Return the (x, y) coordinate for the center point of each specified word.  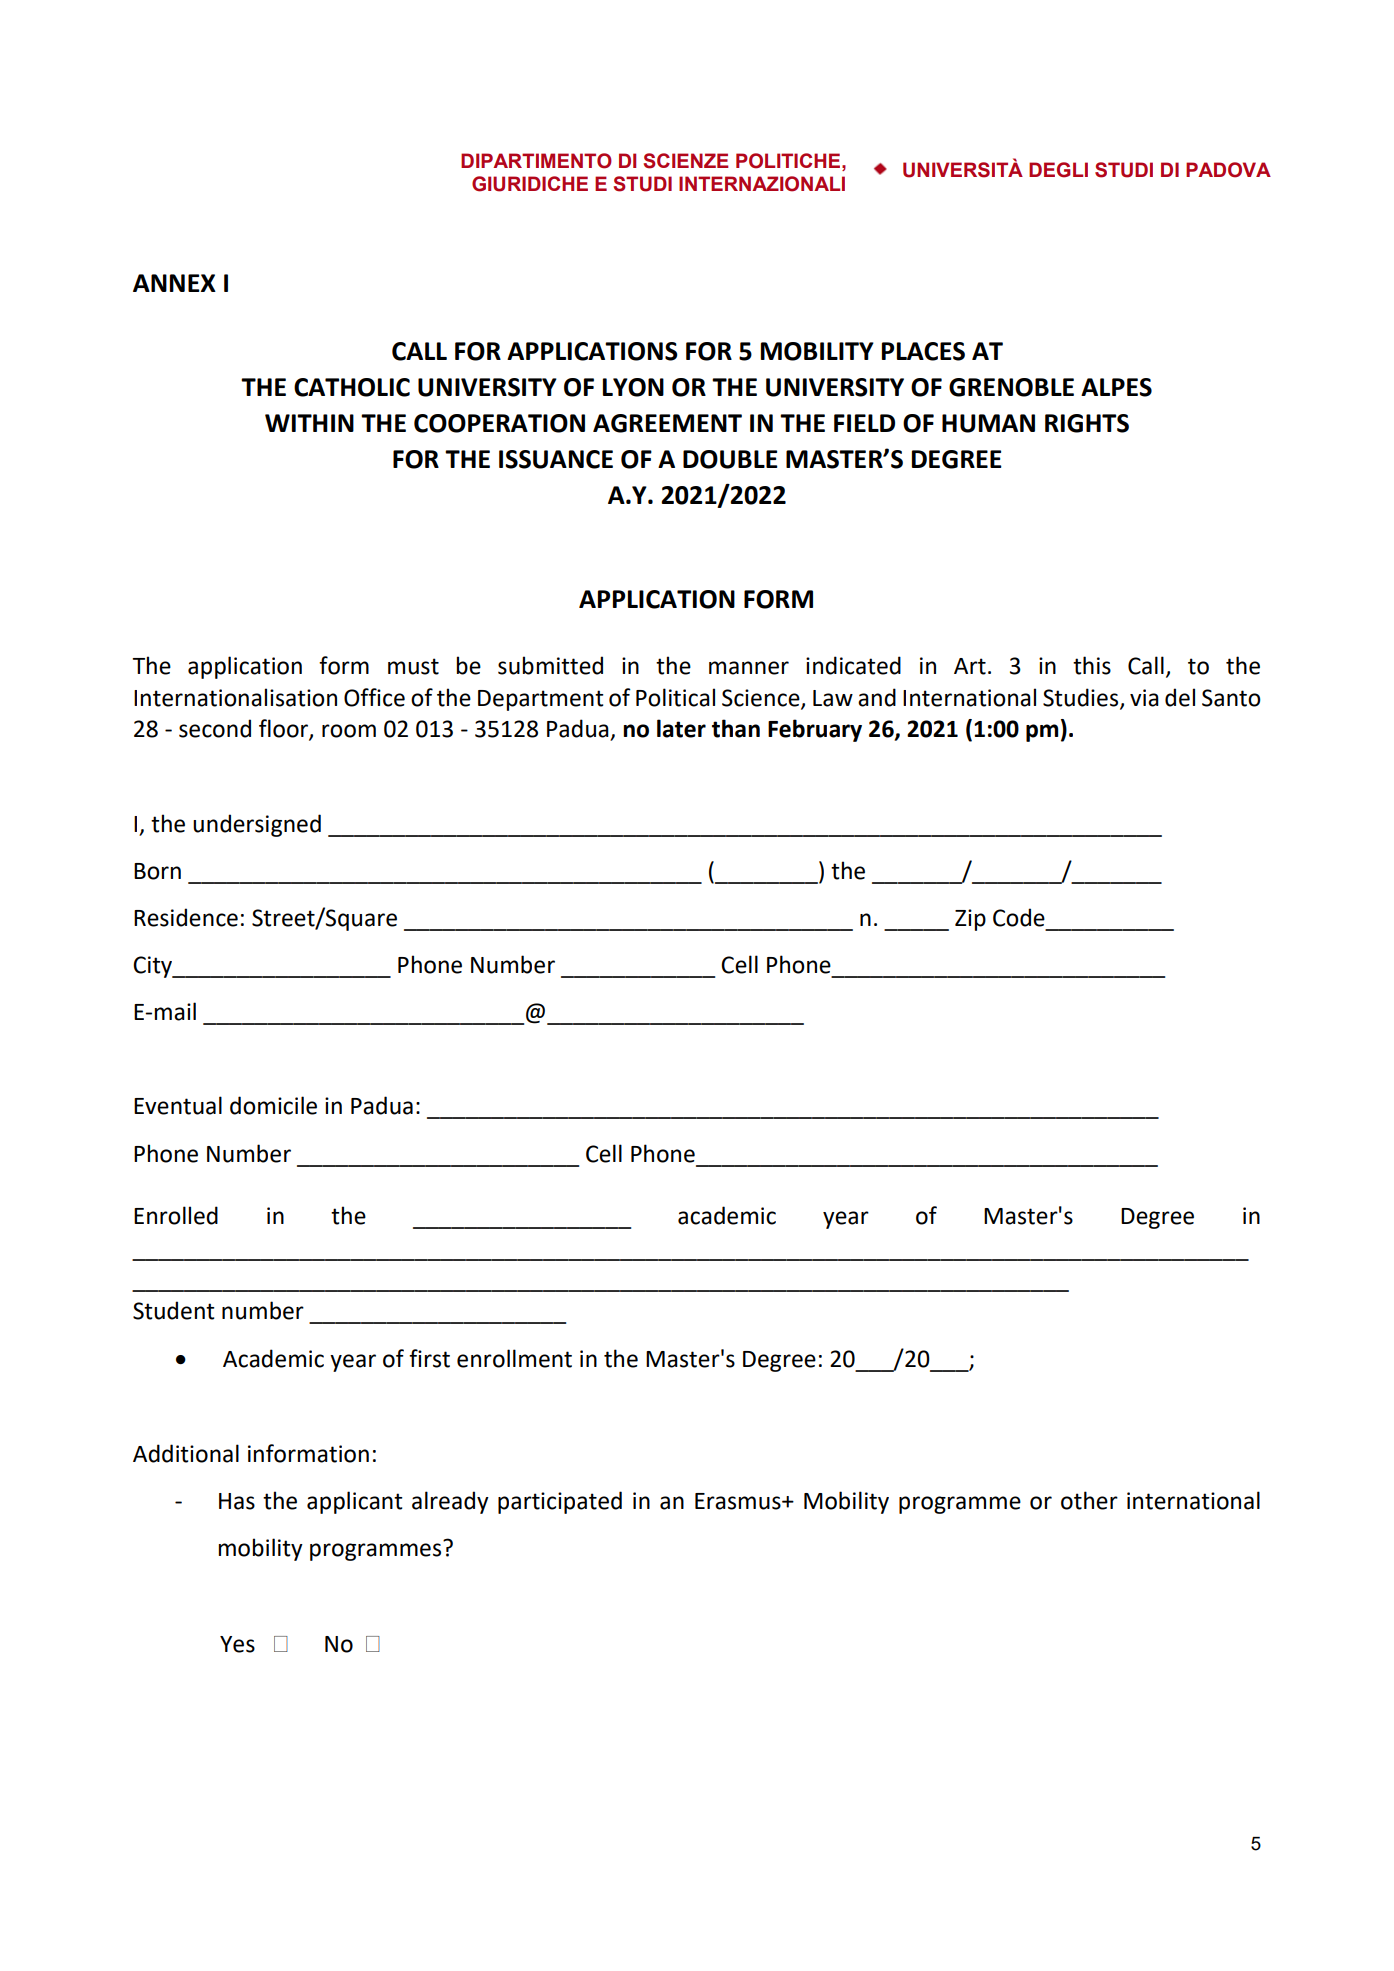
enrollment (514, 1358)
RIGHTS (1087, 423)
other (1089, 1500)
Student (174, 1310)
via (1144, 698)
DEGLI (1058, 170)
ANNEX (174, 283)
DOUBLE (730, 459)
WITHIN (309, 423)
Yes (237, 1644)
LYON (633, 387)
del (1180, 697)
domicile (273, 1105)
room (349, 731)
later (681, 728)
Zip (970, 920)
